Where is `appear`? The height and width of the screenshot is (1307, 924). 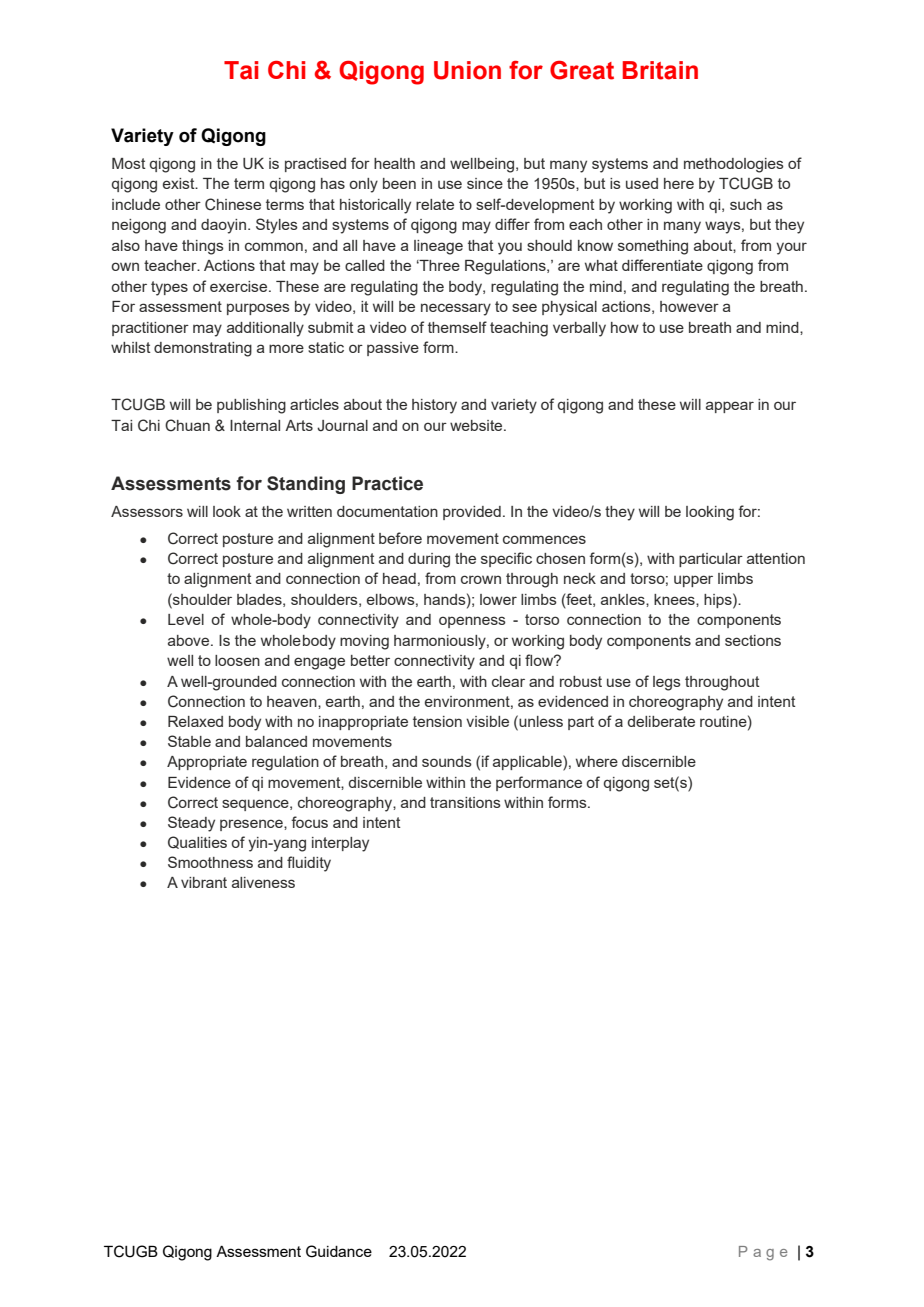 appear is located at coordinates (730, 407).
